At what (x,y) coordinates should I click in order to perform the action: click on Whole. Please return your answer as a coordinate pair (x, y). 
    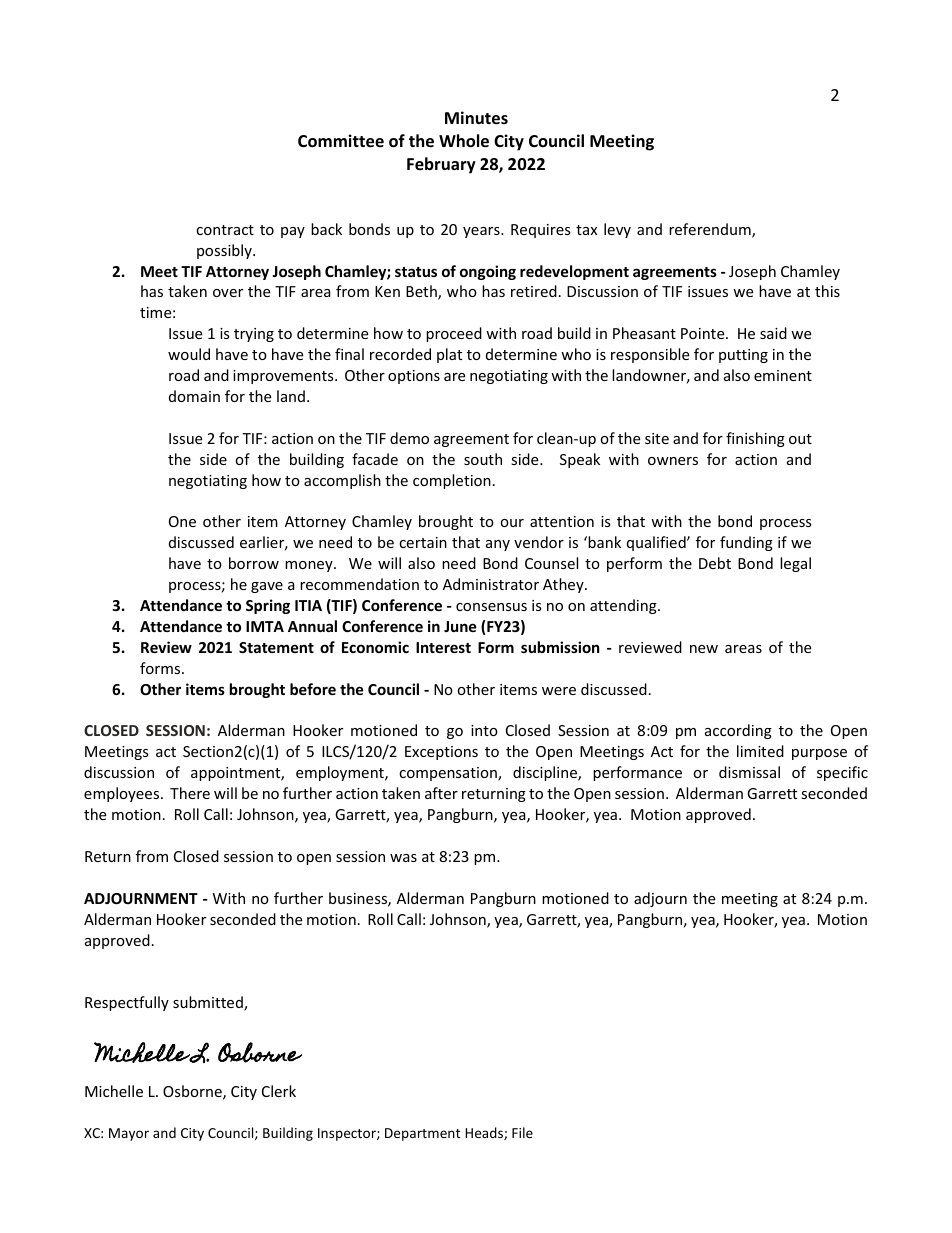
    Looking at the image, I should click on (464, 141).
